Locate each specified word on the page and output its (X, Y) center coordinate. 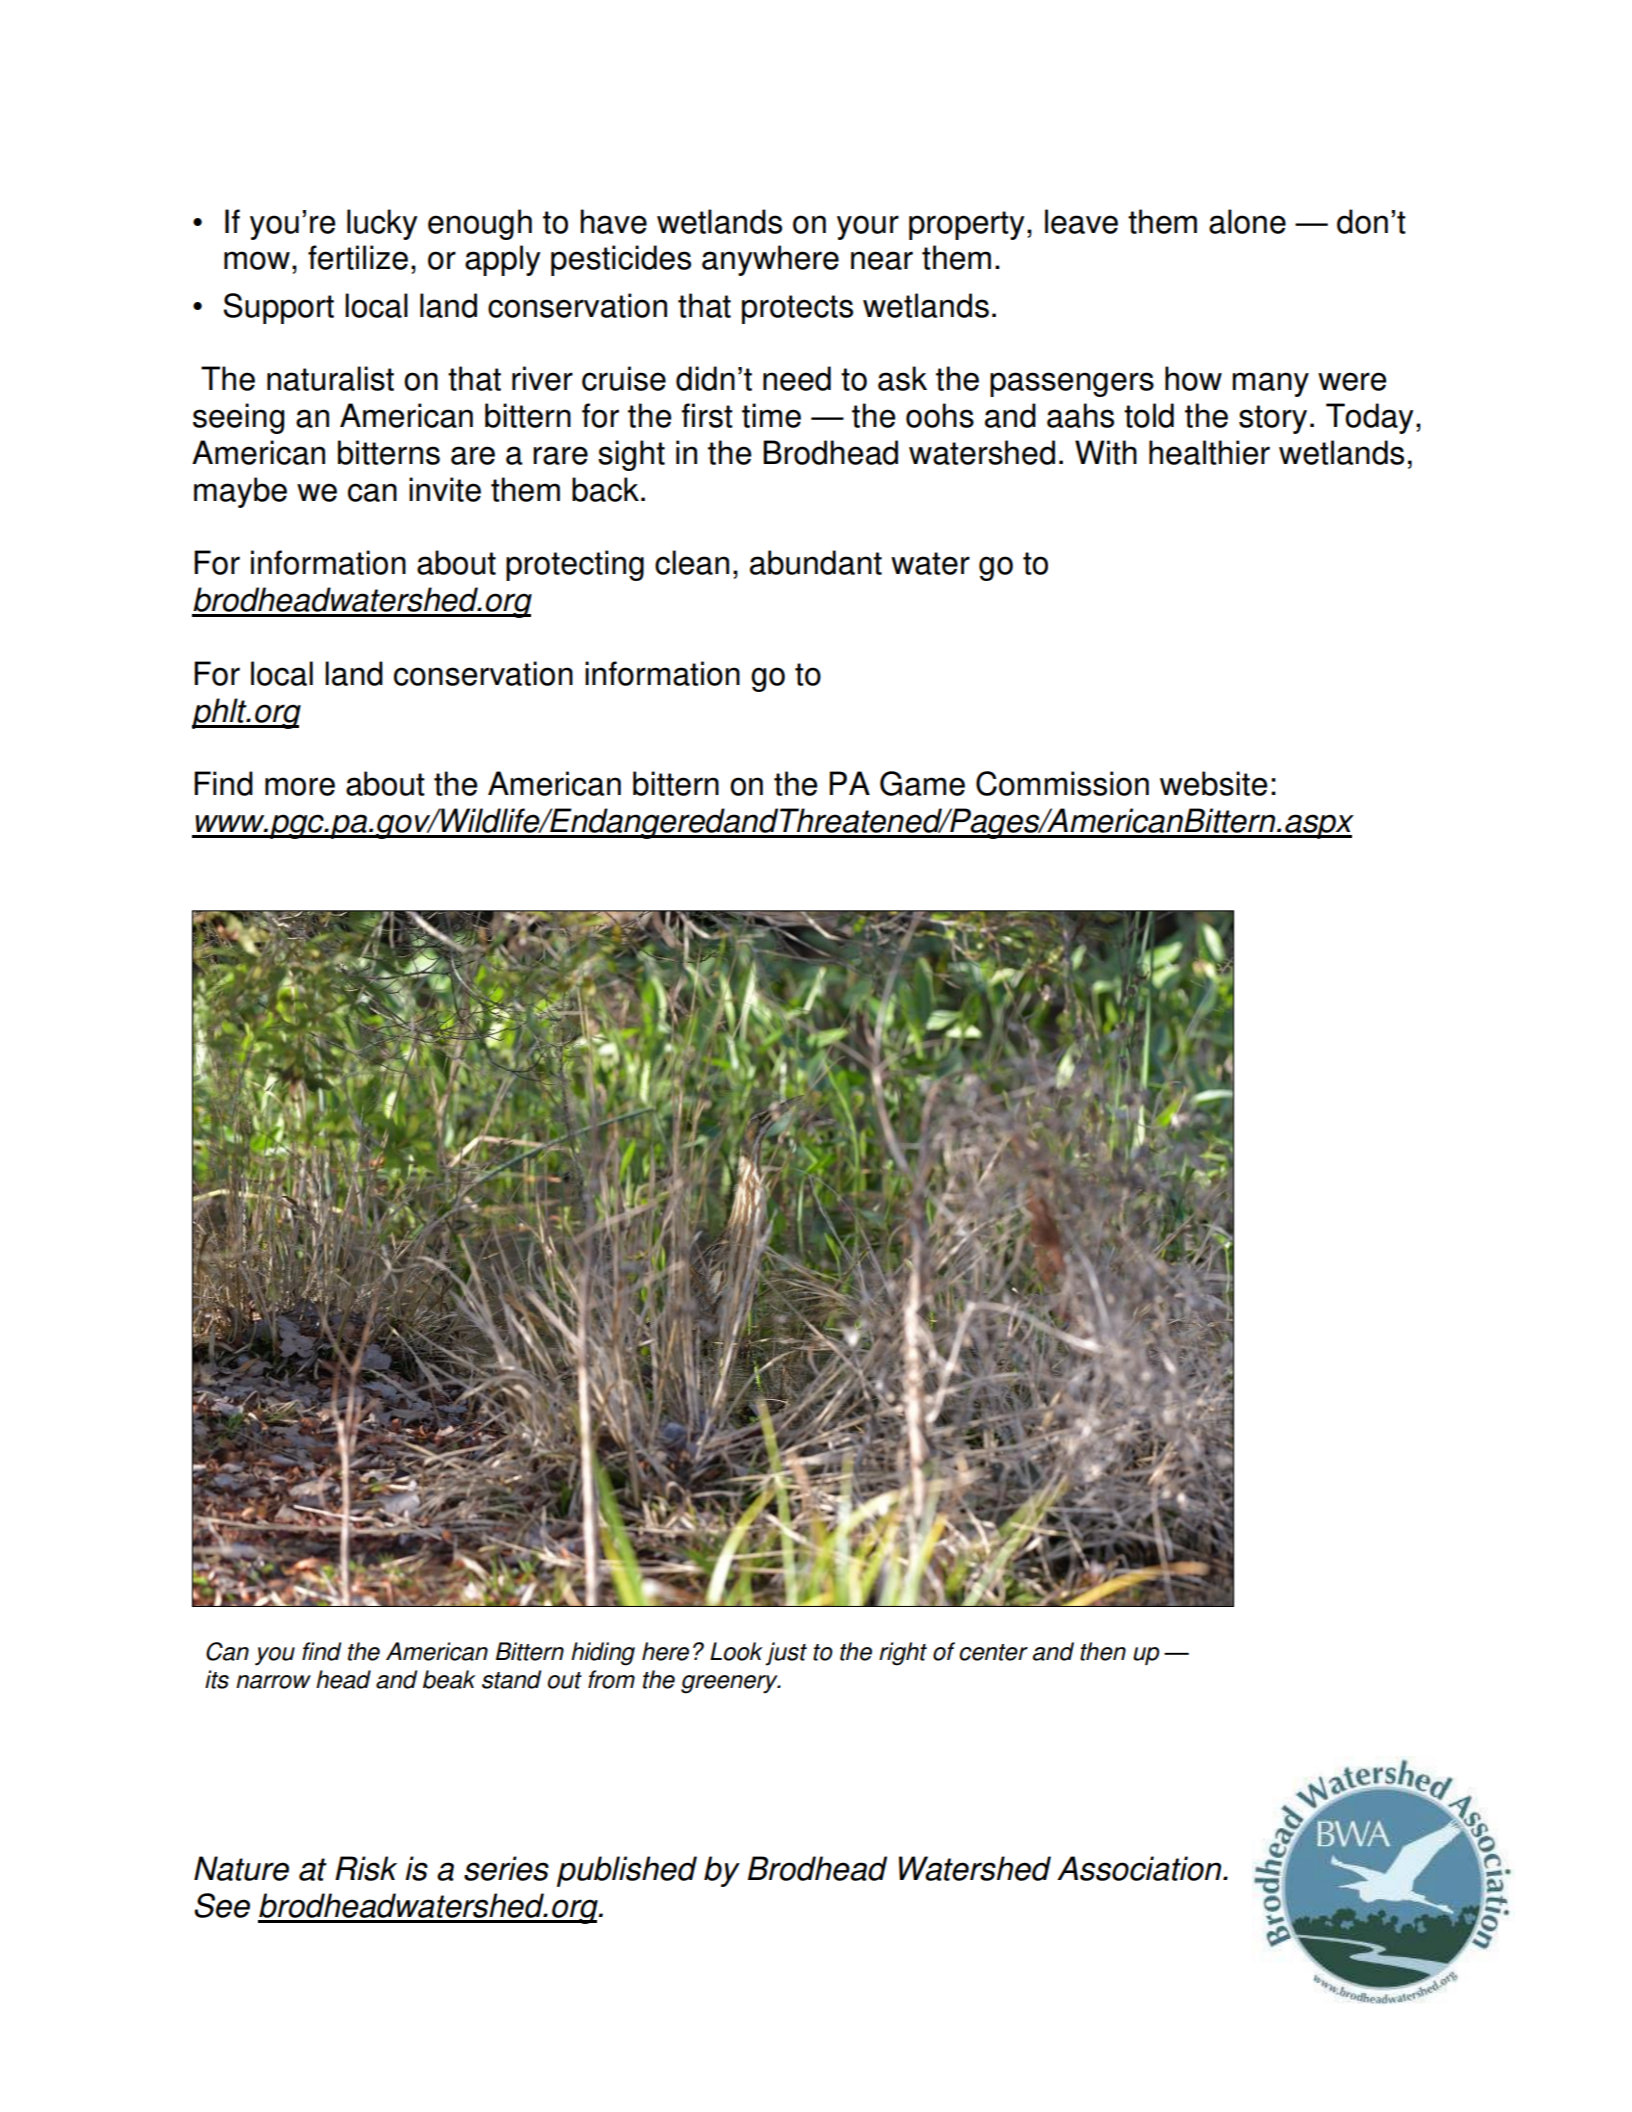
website (1213, 783)
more (300, 786)
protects (797, 309)
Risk (366, 1868)
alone (1247, 221)
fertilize (358, 257)
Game (922, 783)
